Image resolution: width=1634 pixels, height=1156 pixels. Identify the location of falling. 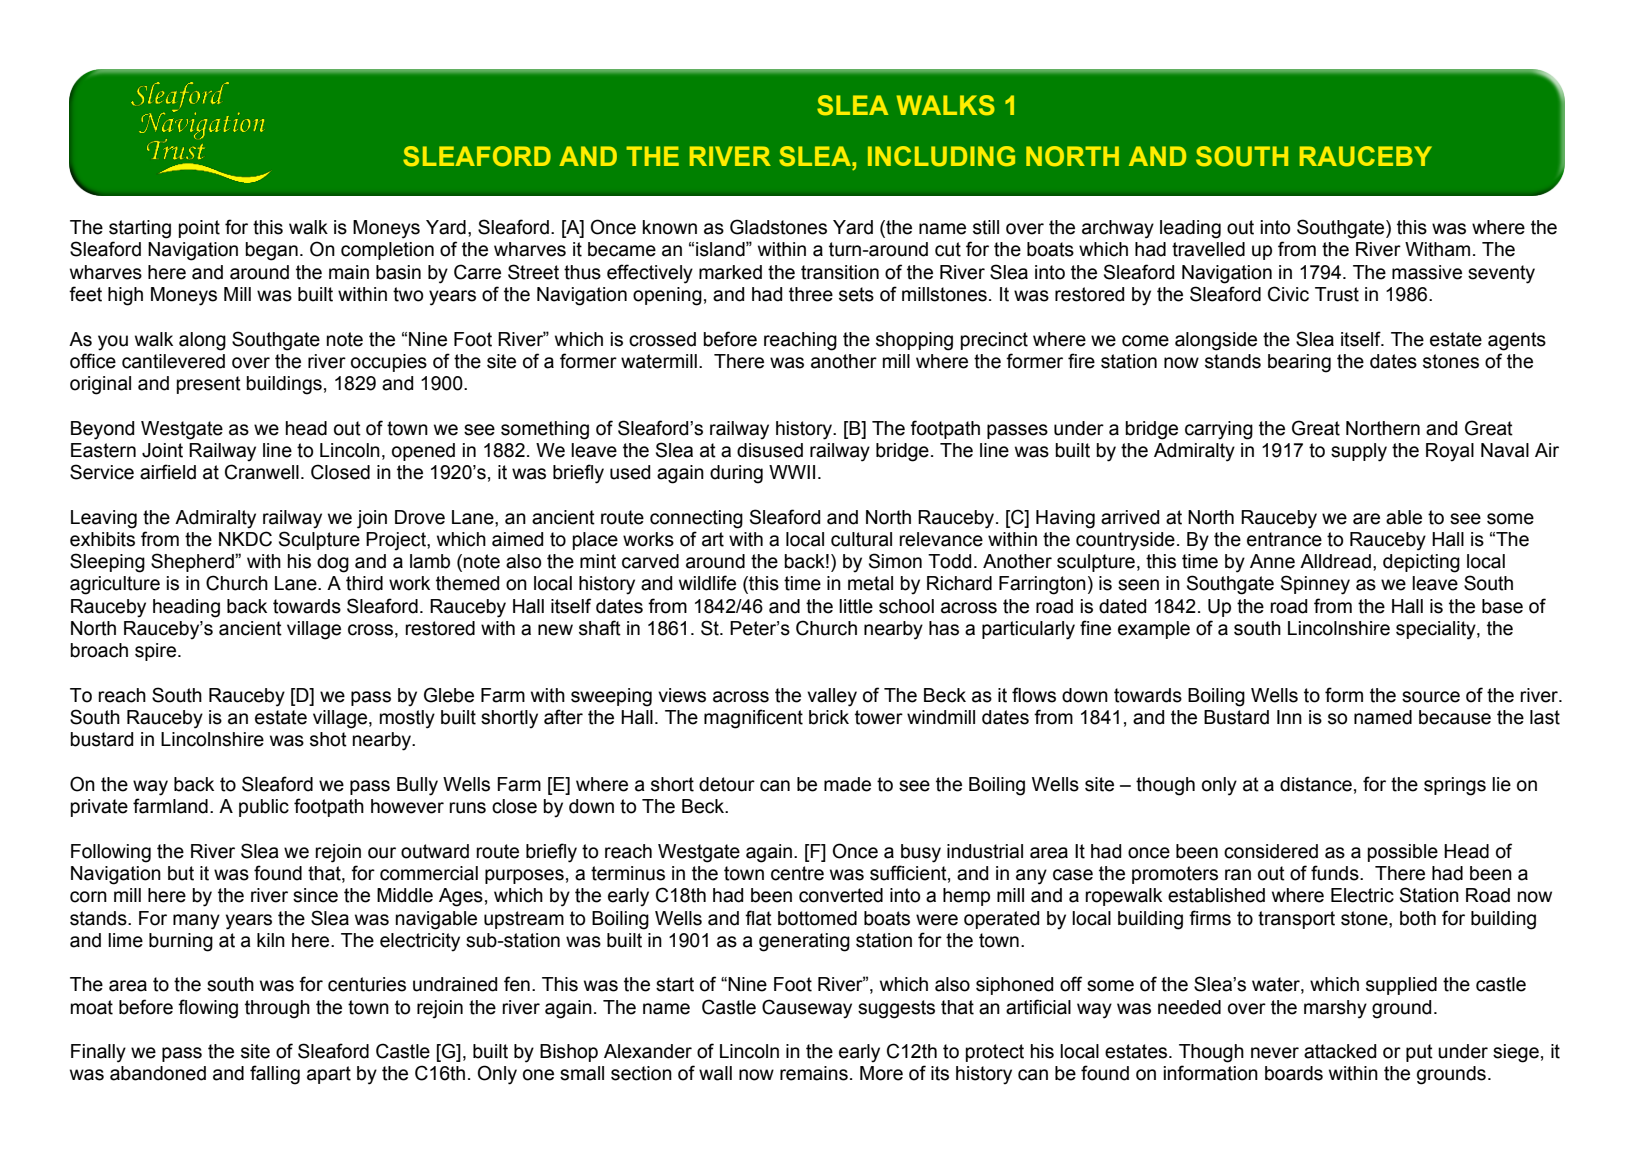
(275, 1075).
